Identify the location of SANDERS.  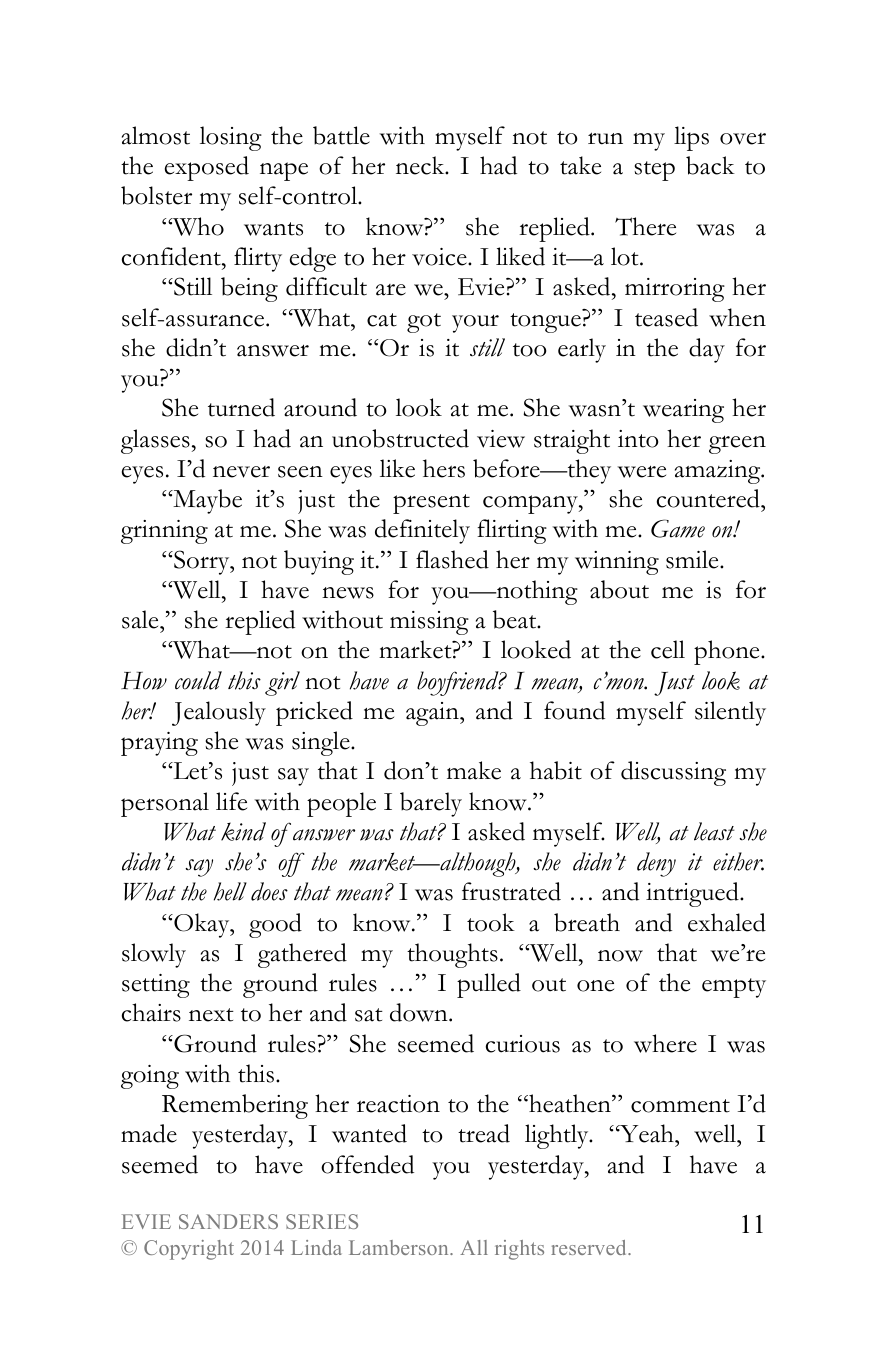
(228, 1221).
